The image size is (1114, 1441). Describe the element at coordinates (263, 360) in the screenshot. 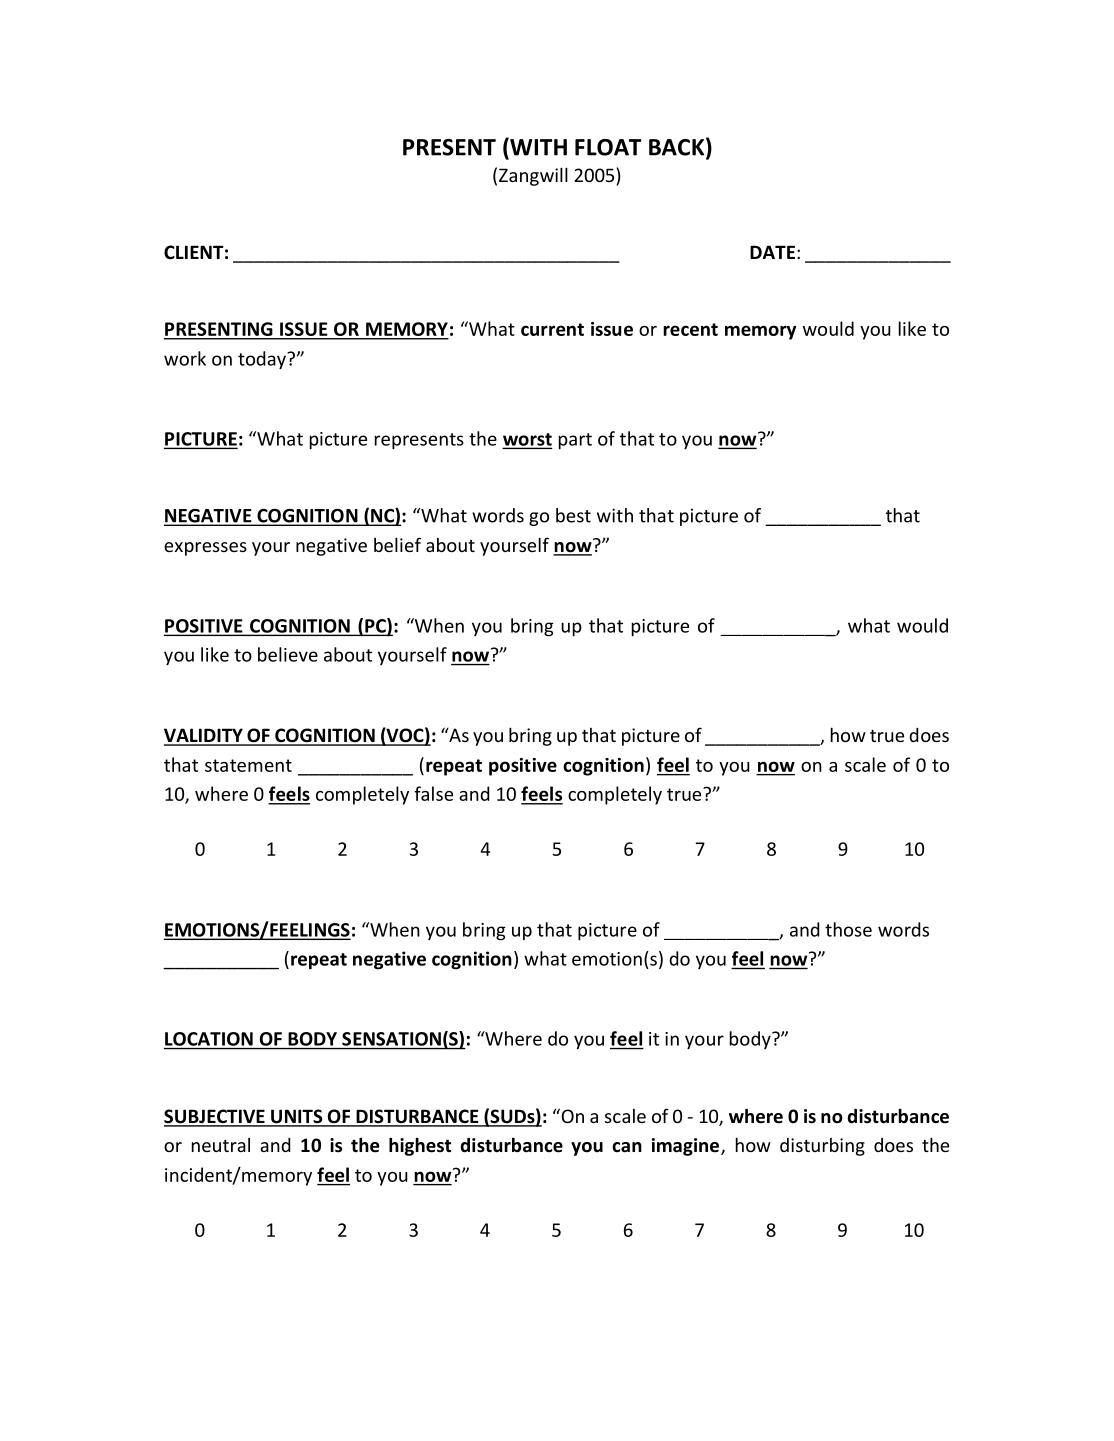

I see `today` at that location.
